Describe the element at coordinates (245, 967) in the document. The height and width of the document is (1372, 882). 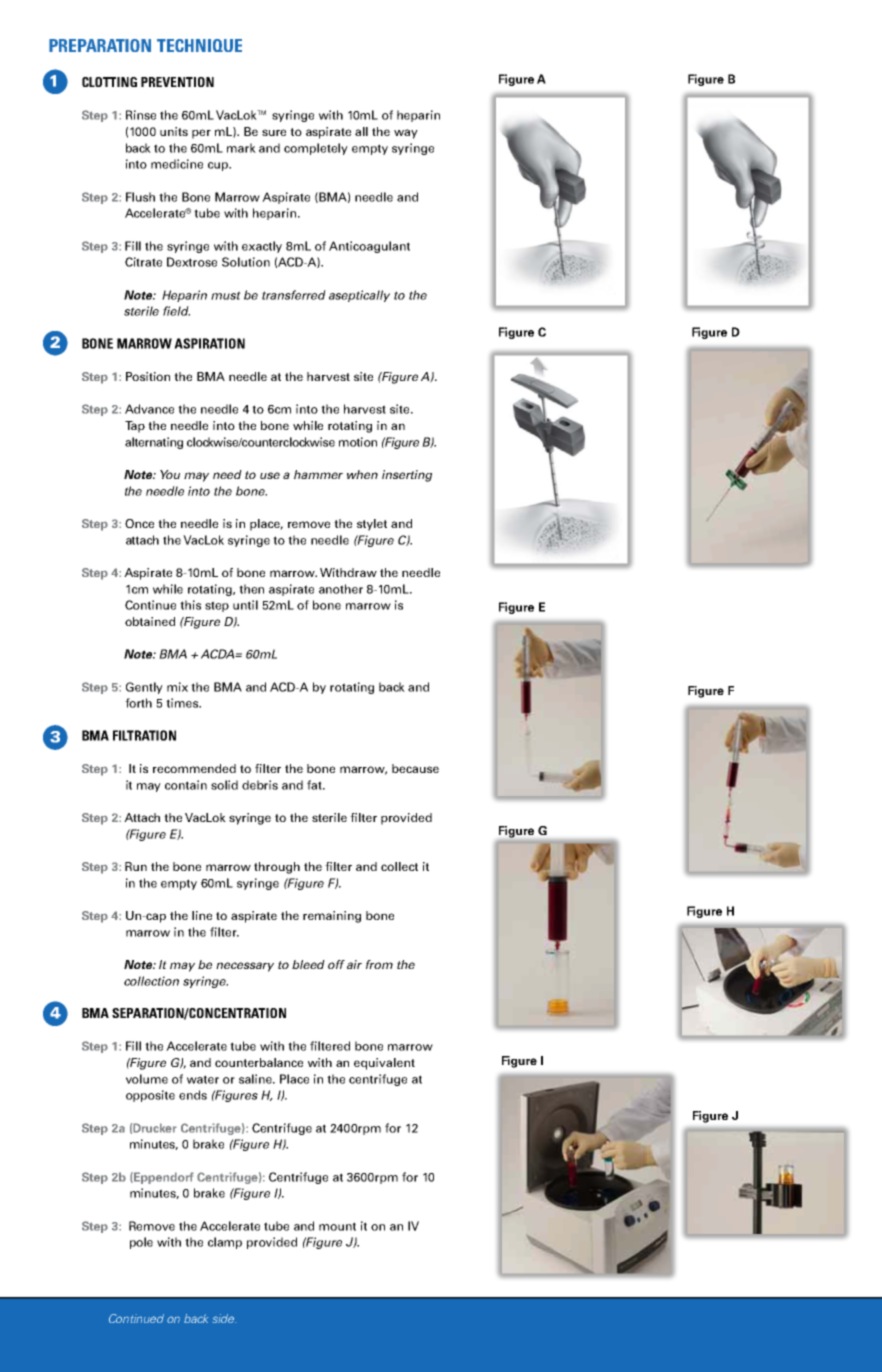
I see `necessary` at that location.
